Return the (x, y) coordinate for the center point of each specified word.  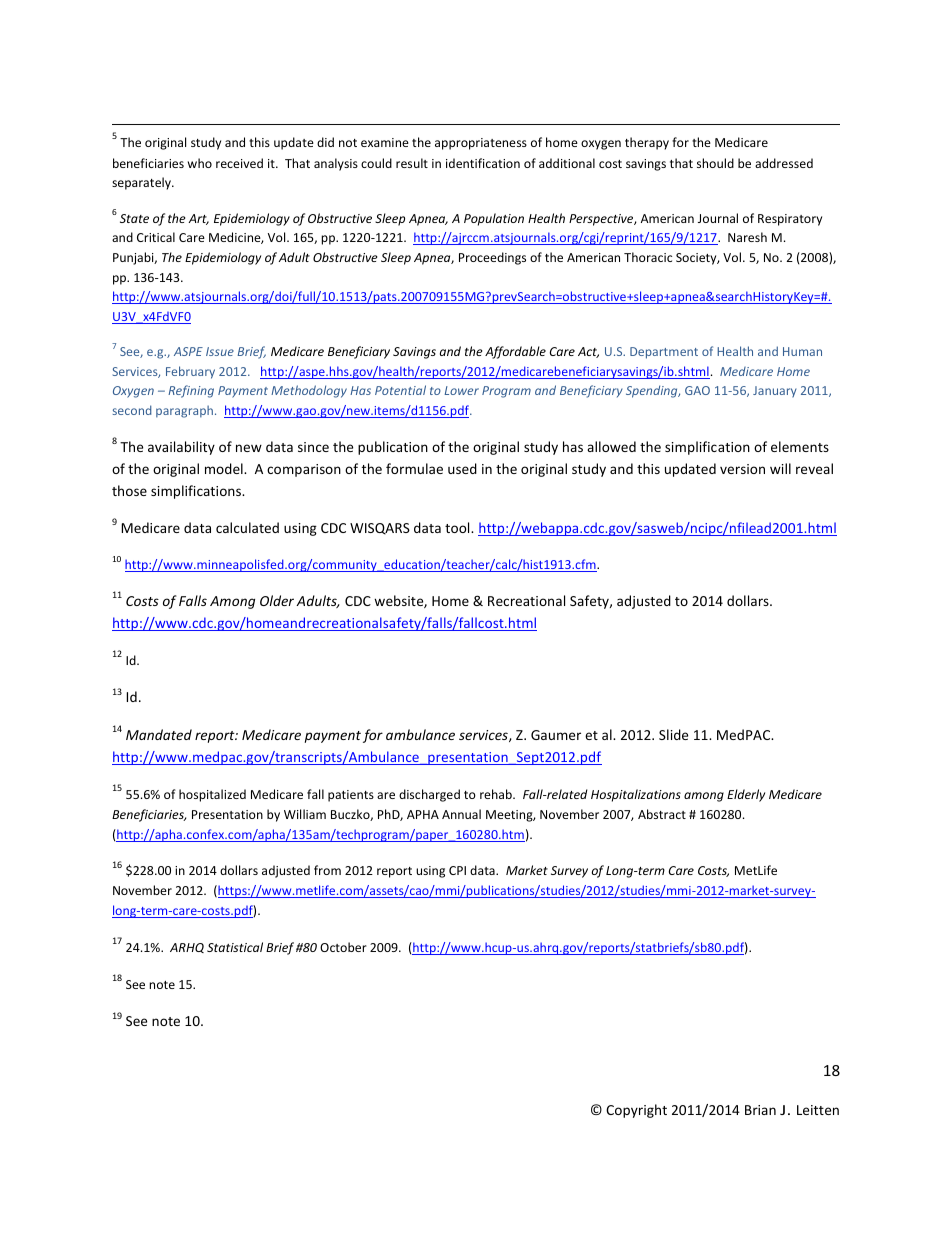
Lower (461, 390)
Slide (673, 734)
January (775, 392)
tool (458, 527)
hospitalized (212, 795)
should (715, 163)
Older (277, 600)
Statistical (235, 947)
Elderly (746, 795)
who (200, 163)
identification (483, 163)
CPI (457, 870)
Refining (191, 391)
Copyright (636, 1111)
